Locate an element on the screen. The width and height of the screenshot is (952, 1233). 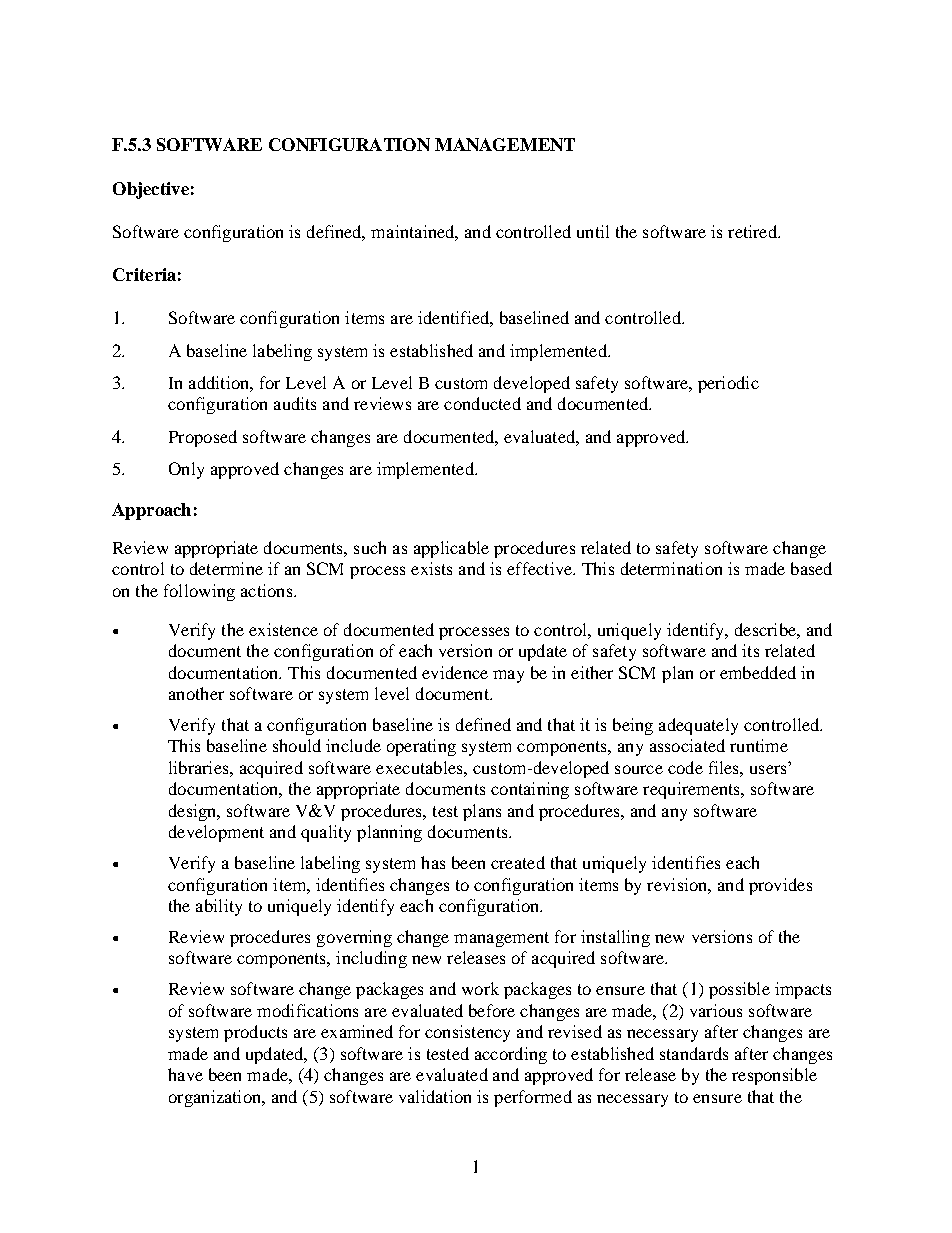
until is located at coordinates (593, 231).
